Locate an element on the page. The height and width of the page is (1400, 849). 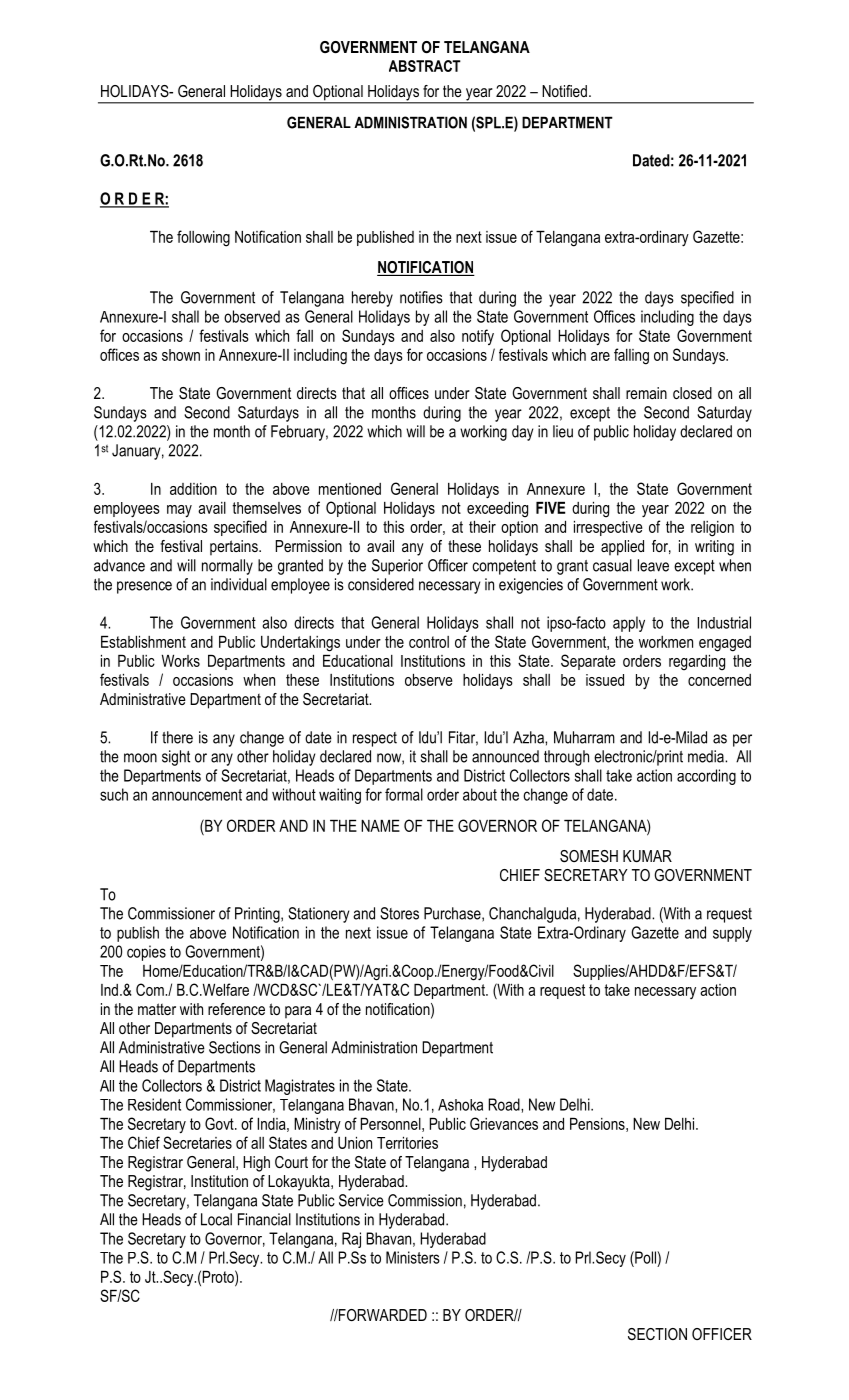
Notified is located at coordinates (564, 91).
